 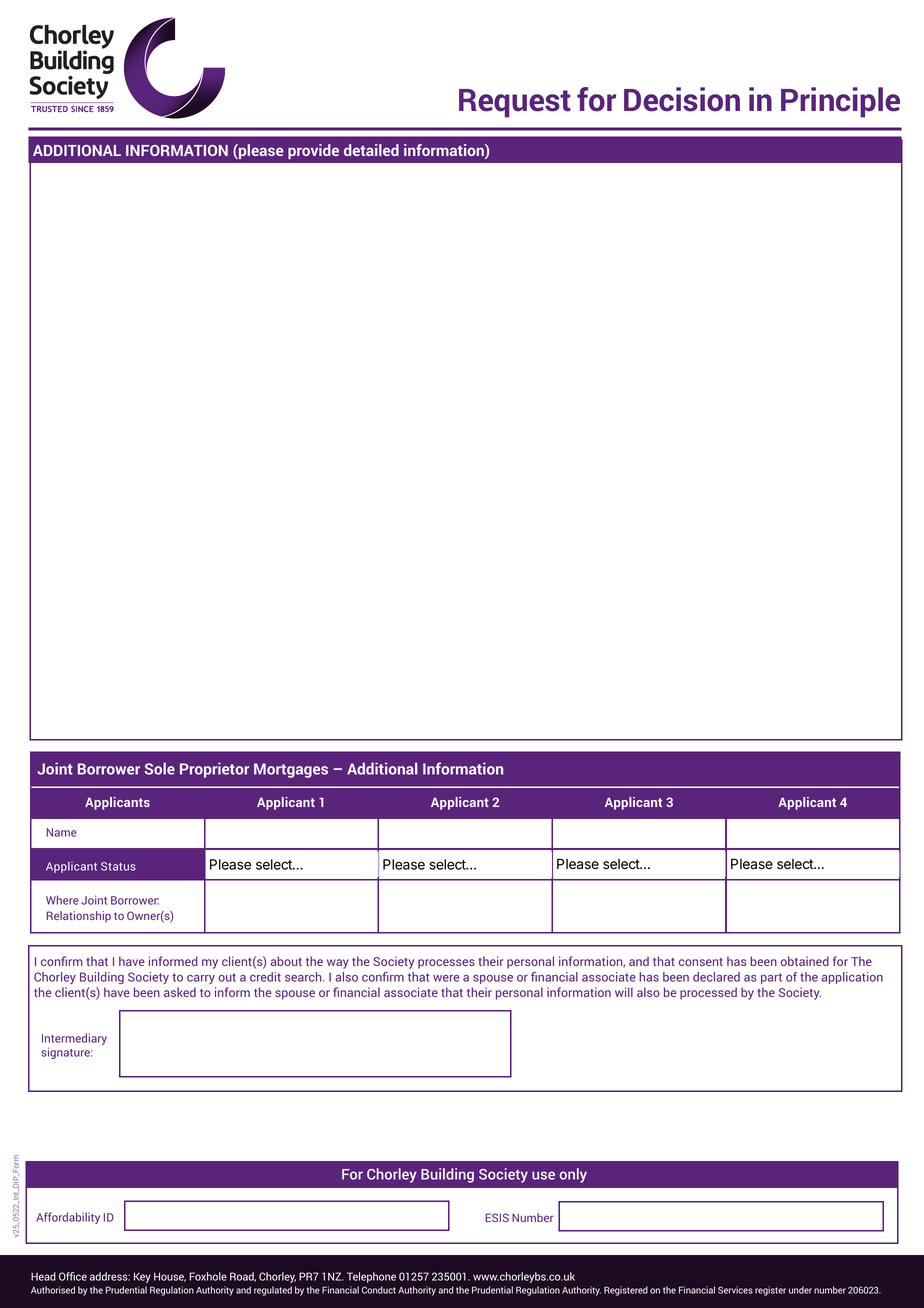 I want to click on detailed, so click(x=371, y=150).
